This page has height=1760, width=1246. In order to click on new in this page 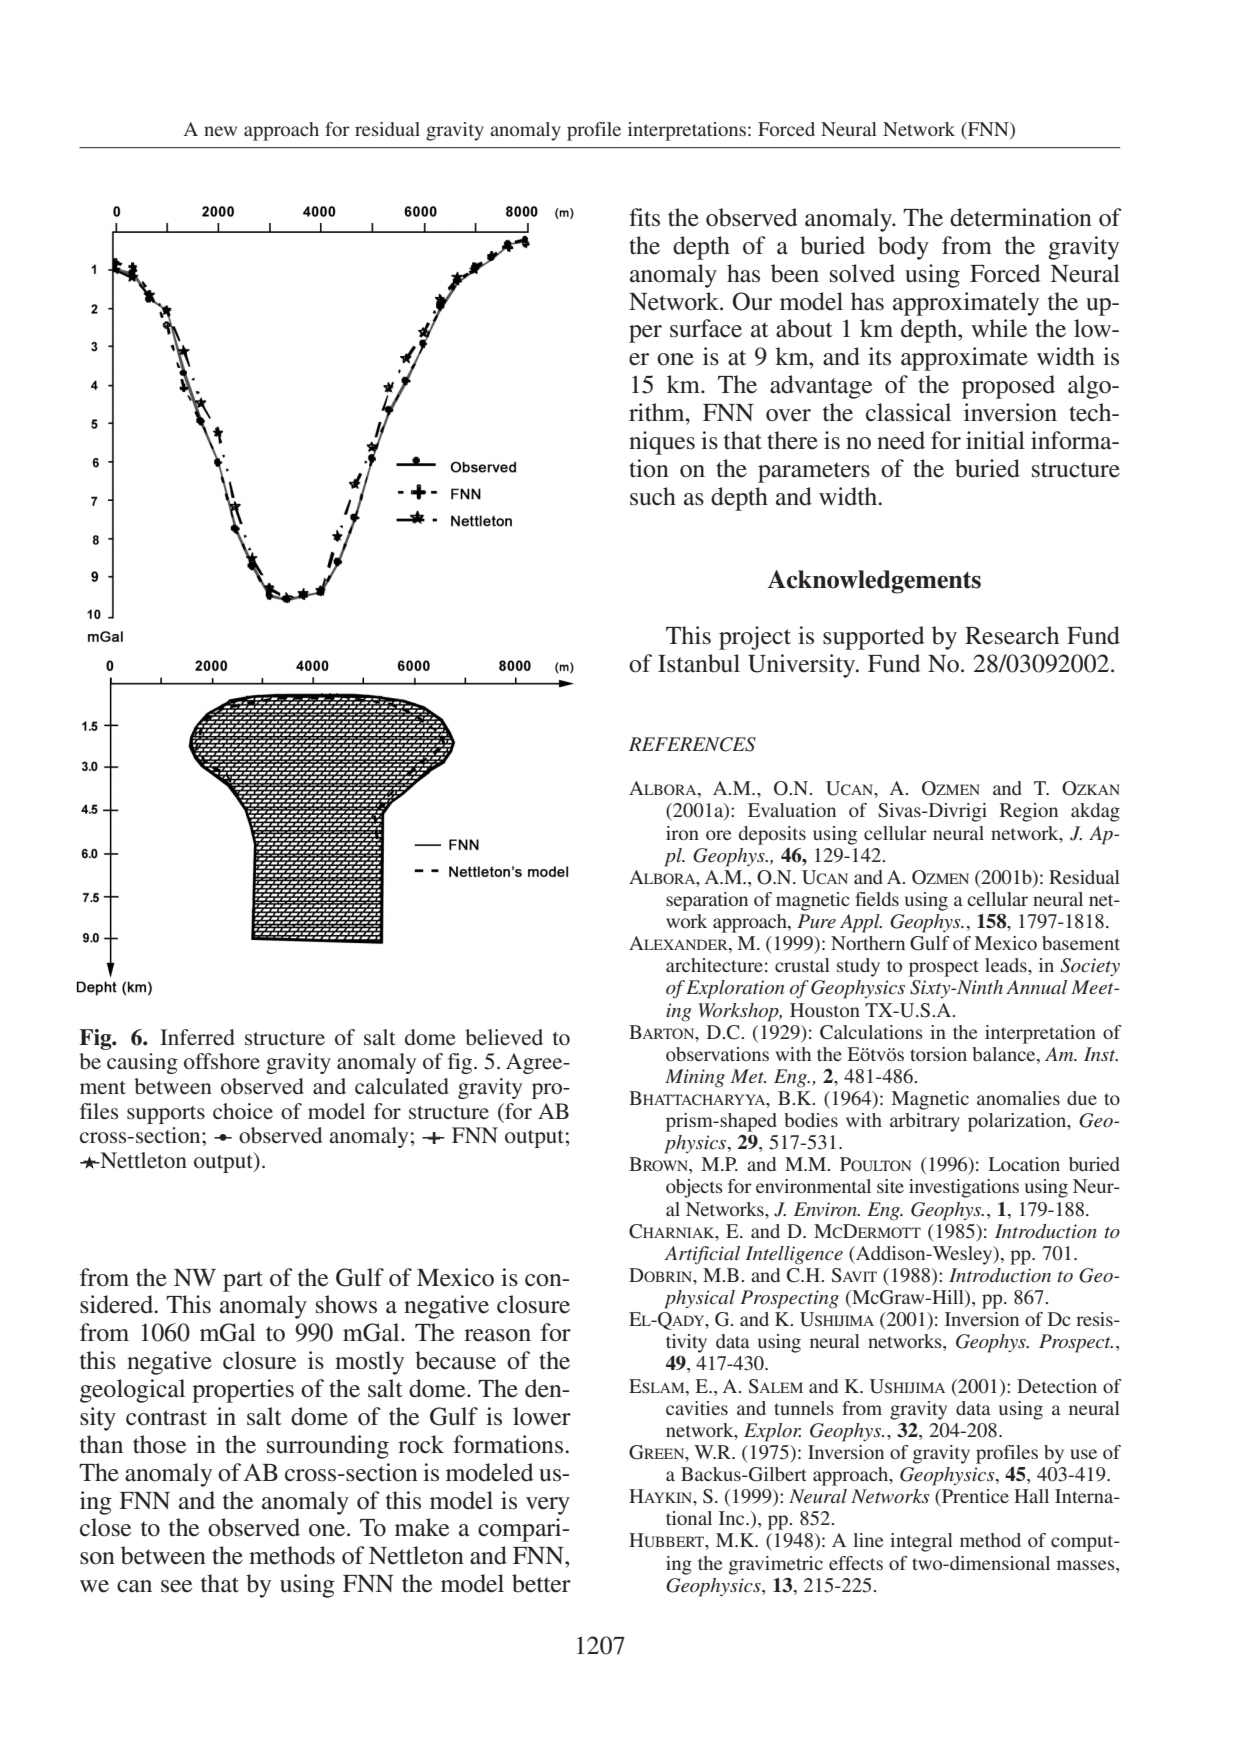, I will do `click(220, 131)`.
